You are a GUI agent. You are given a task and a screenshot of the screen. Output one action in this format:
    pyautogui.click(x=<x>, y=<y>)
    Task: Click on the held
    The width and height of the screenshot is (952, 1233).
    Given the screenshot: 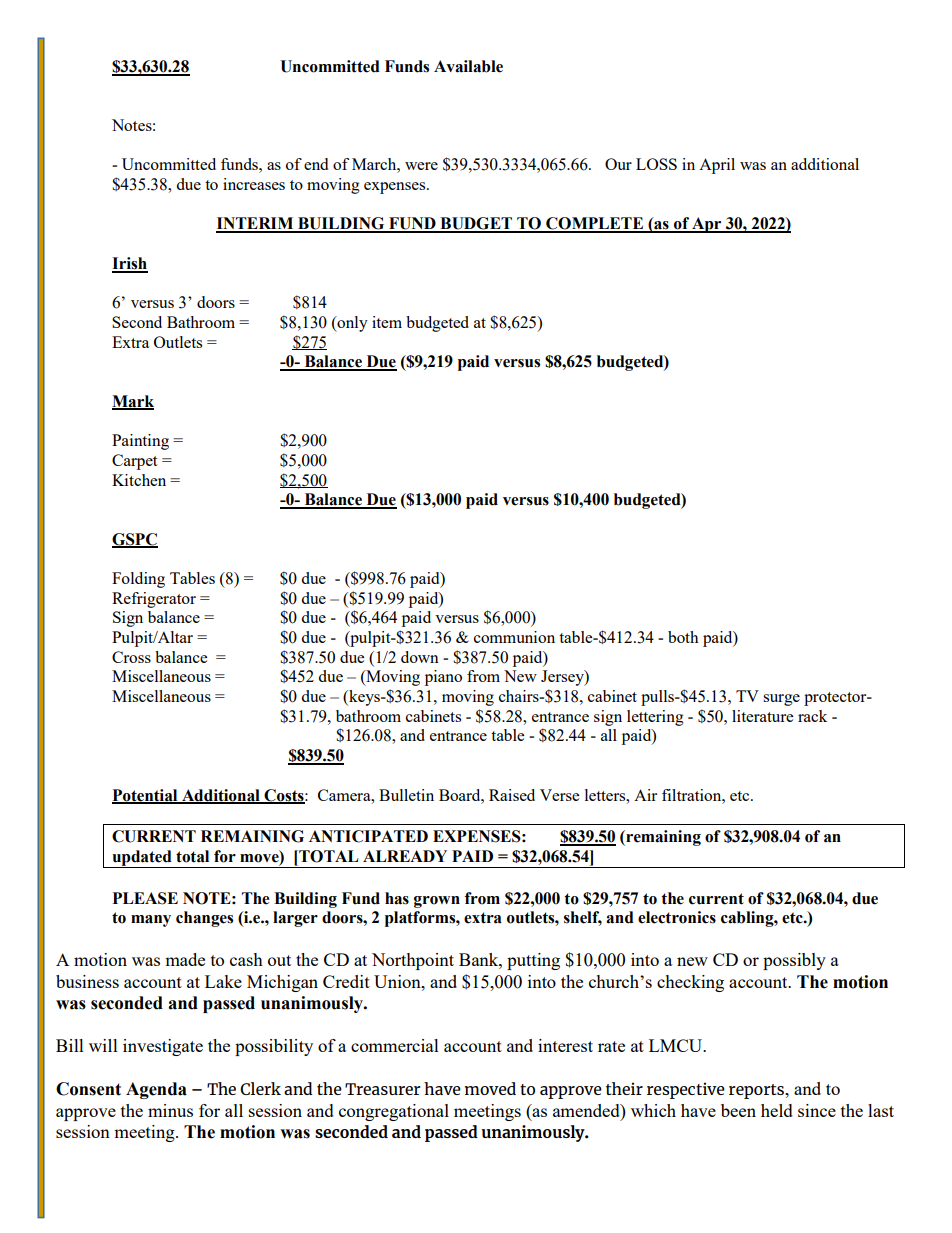 What is the action you would take?
    pyautogui.click(x=777, y=1110)
